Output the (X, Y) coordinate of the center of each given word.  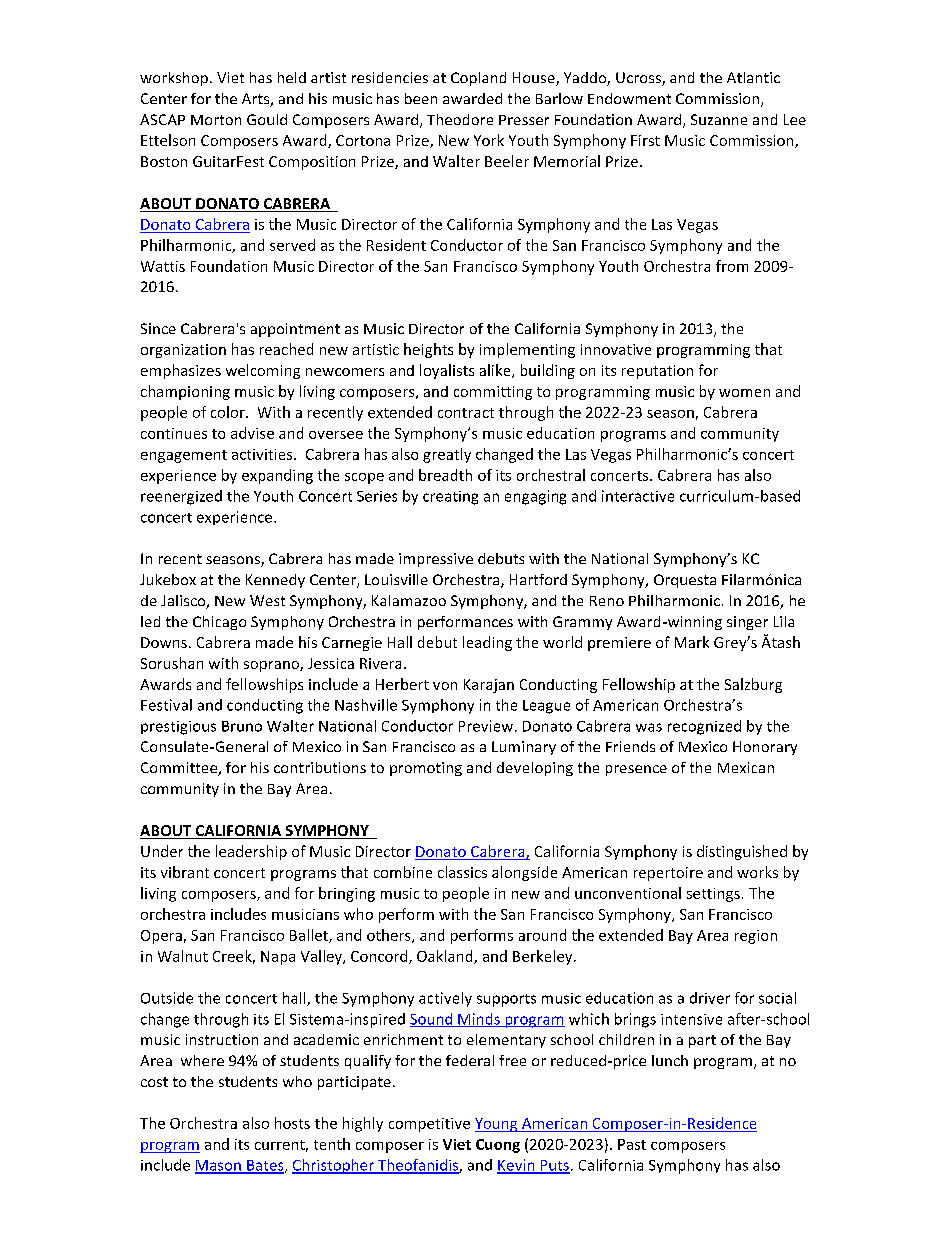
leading (487, 643)
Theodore (460, 119)
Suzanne (719, 119)
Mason (219, 1166)
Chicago (219, 623)
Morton (216, 120)
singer (747, 623)
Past (632, 1144)
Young (497, 1125)
